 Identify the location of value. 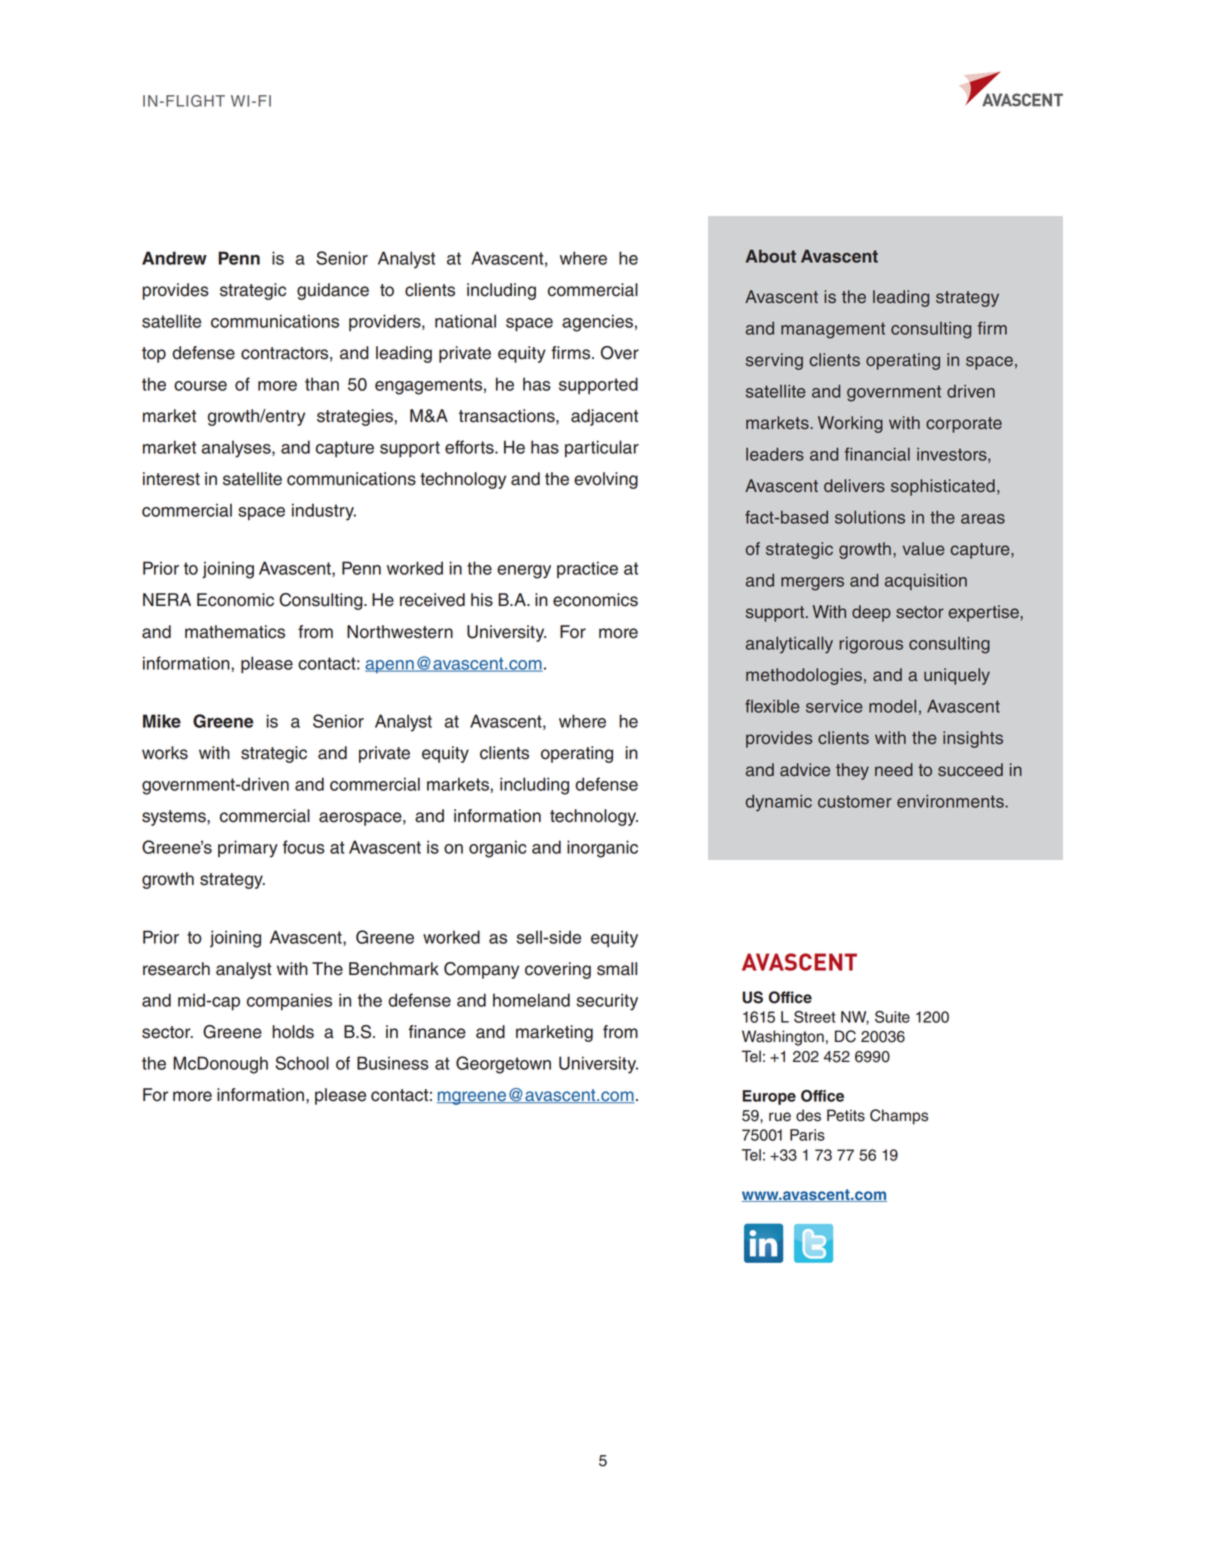
(923, 549).
